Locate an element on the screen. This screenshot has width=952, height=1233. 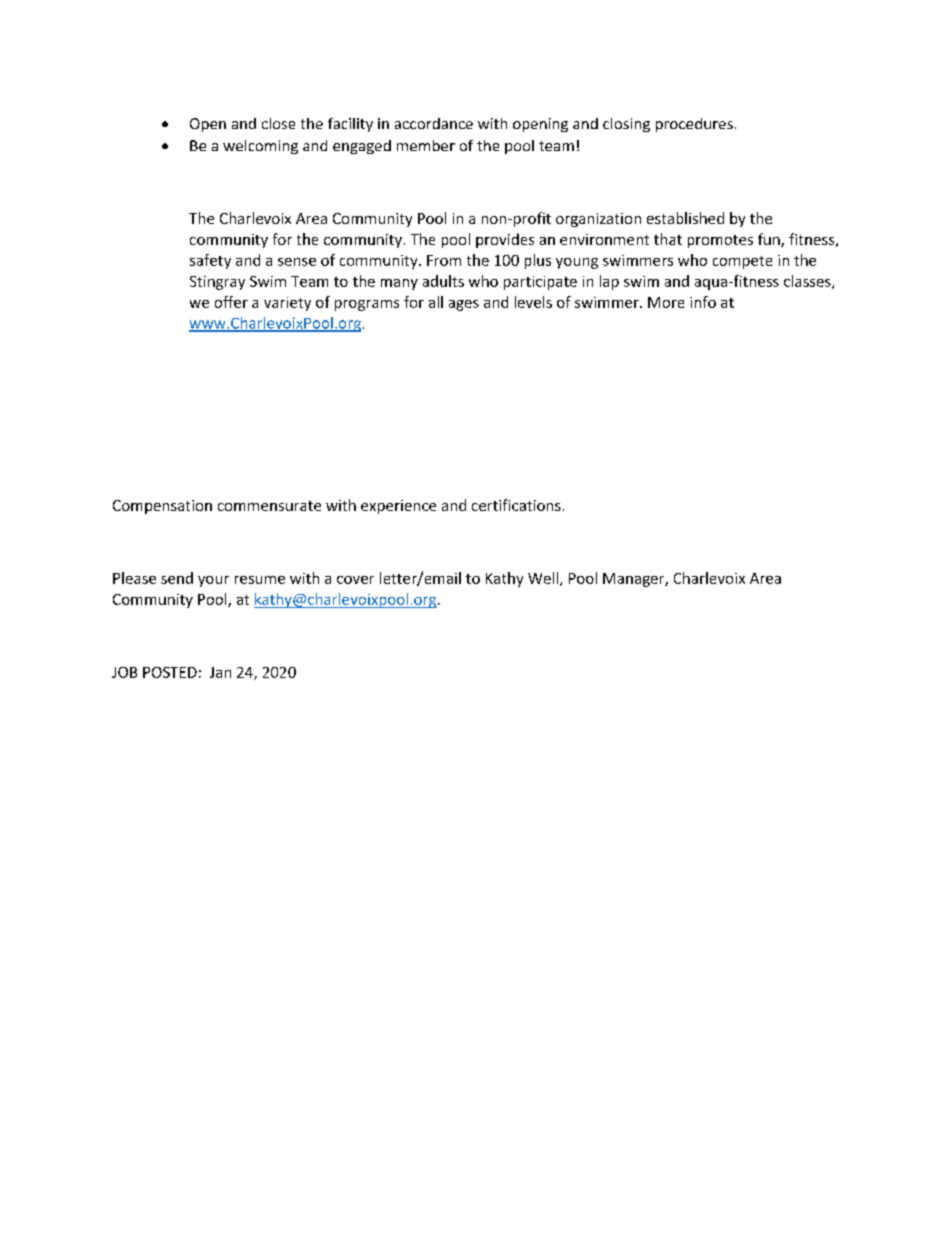
certifications is located at coordinates (516, 505).
